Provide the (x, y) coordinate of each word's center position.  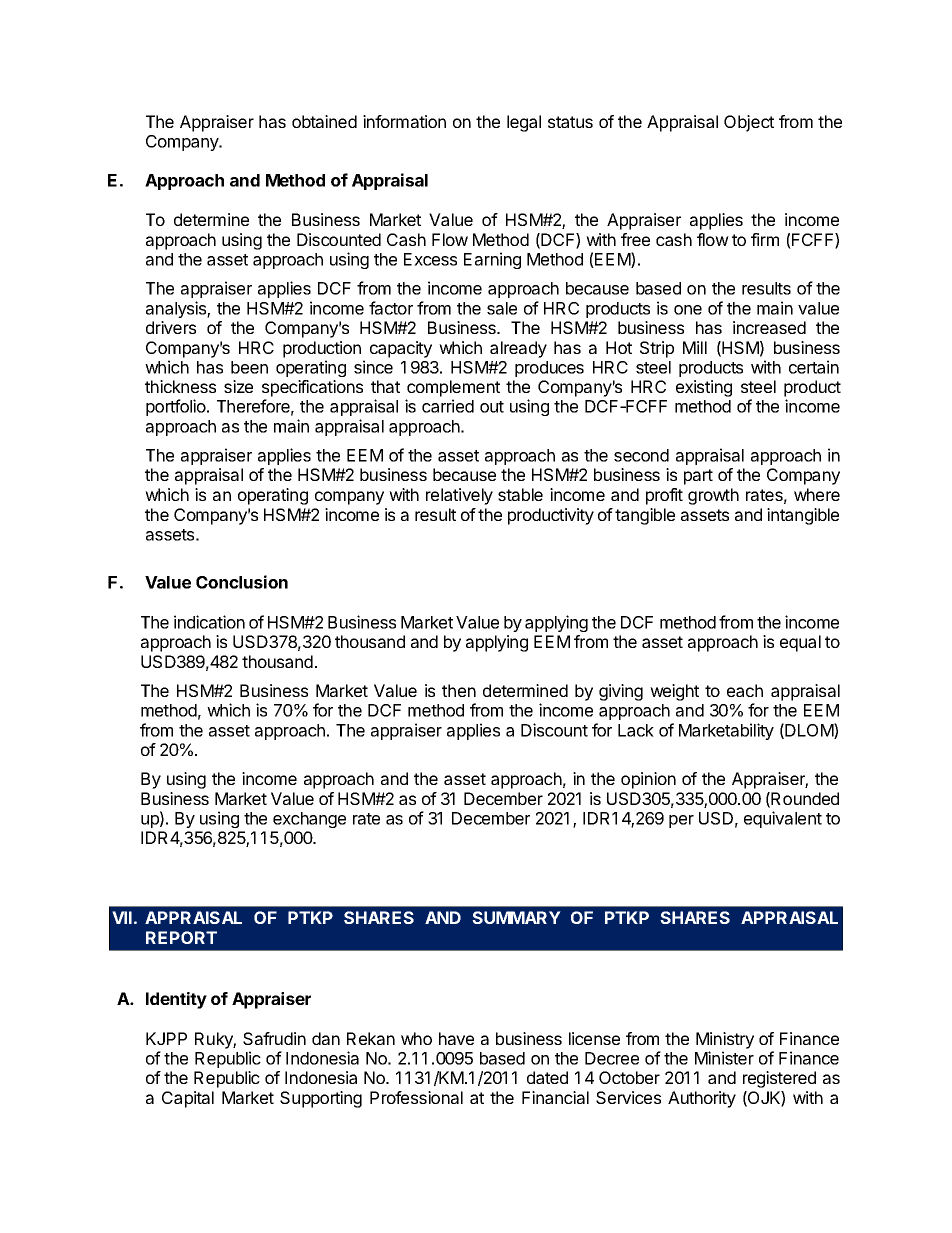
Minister (724, 1058)
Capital (188, 1099)
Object (749, 123)
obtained (324, 121)
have (456, 1038)
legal (524, 123)
